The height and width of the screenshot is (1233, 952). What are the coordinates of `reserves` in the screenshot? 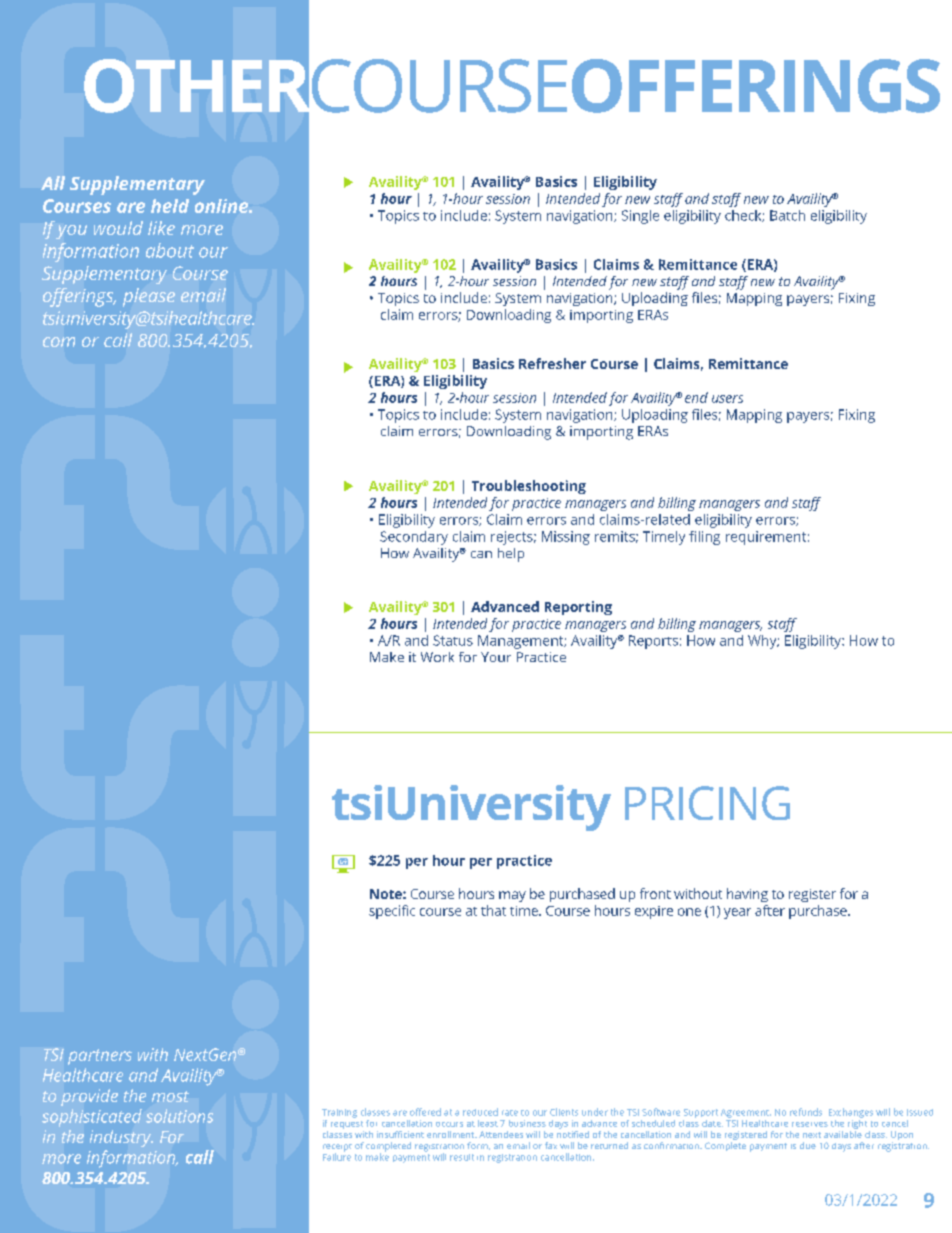 It's located at (810, 1124).
